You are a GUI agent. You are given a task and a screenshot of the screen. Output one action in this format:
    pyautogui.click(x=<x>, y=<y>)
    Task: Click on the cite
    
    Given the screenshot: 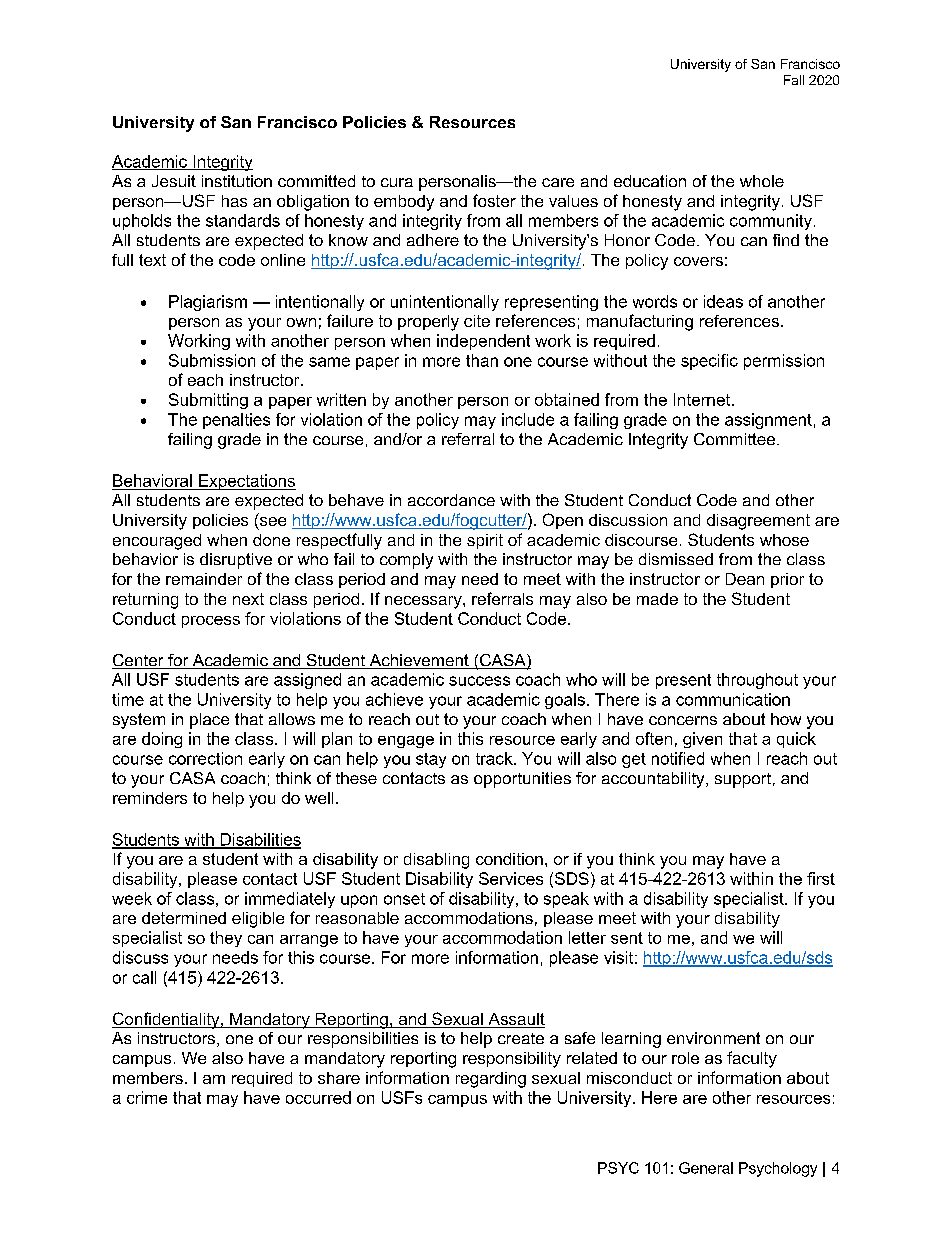 What is the action you would take?
    pyautogui.click(x=477, y=321)
